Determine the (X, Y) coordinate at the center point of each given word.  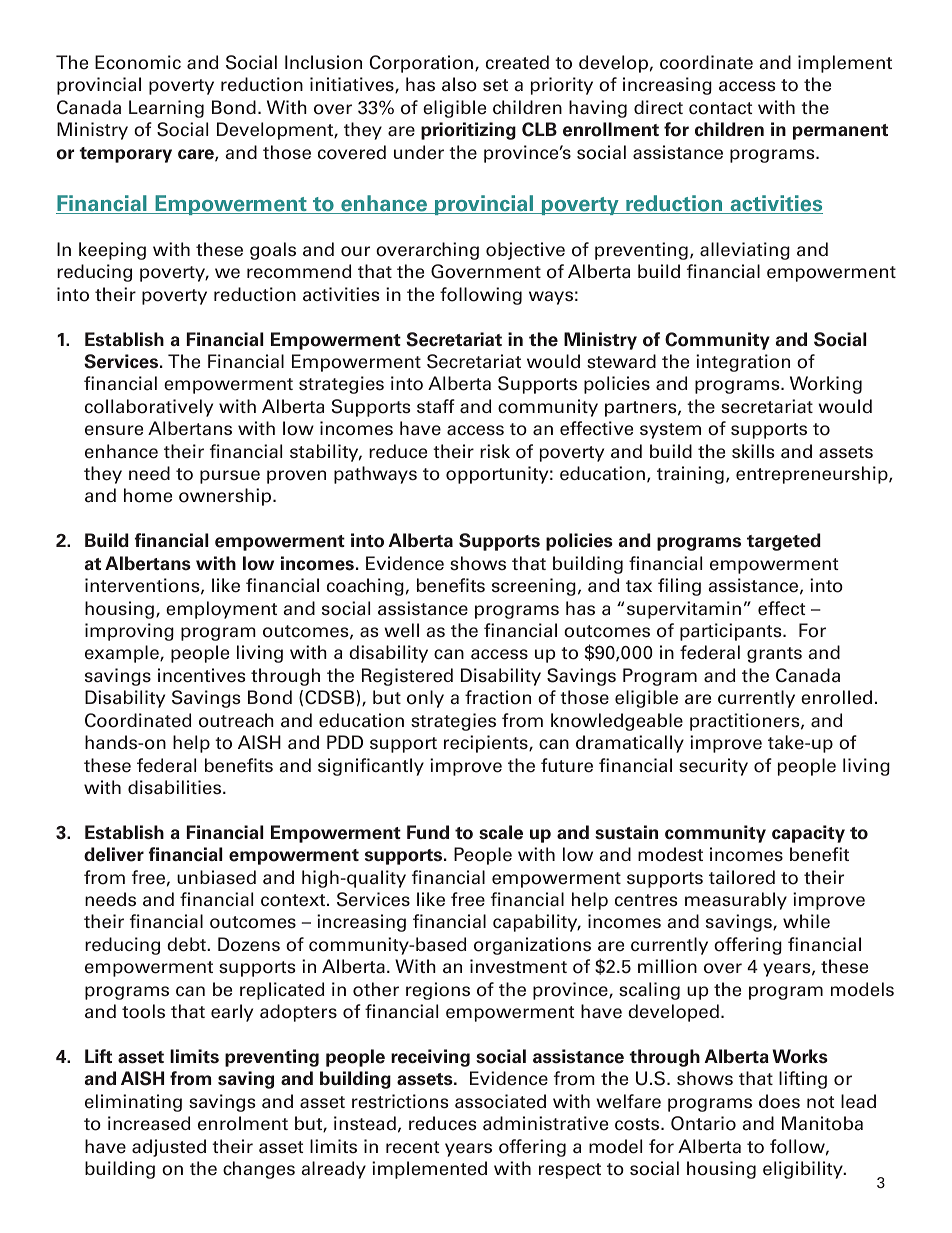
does (779, 1101)
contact (720, 108)
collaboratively (149, 408)
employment (221, 610)
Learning (166, 109)
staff (436, 406)
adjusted (169, 1148)
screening (534, 587)
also (459, 84)
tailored (742, 877)
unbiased (216, 877)
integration (743, 363)
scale (501, 832)
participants (732, 632)
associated (500, 1101)
